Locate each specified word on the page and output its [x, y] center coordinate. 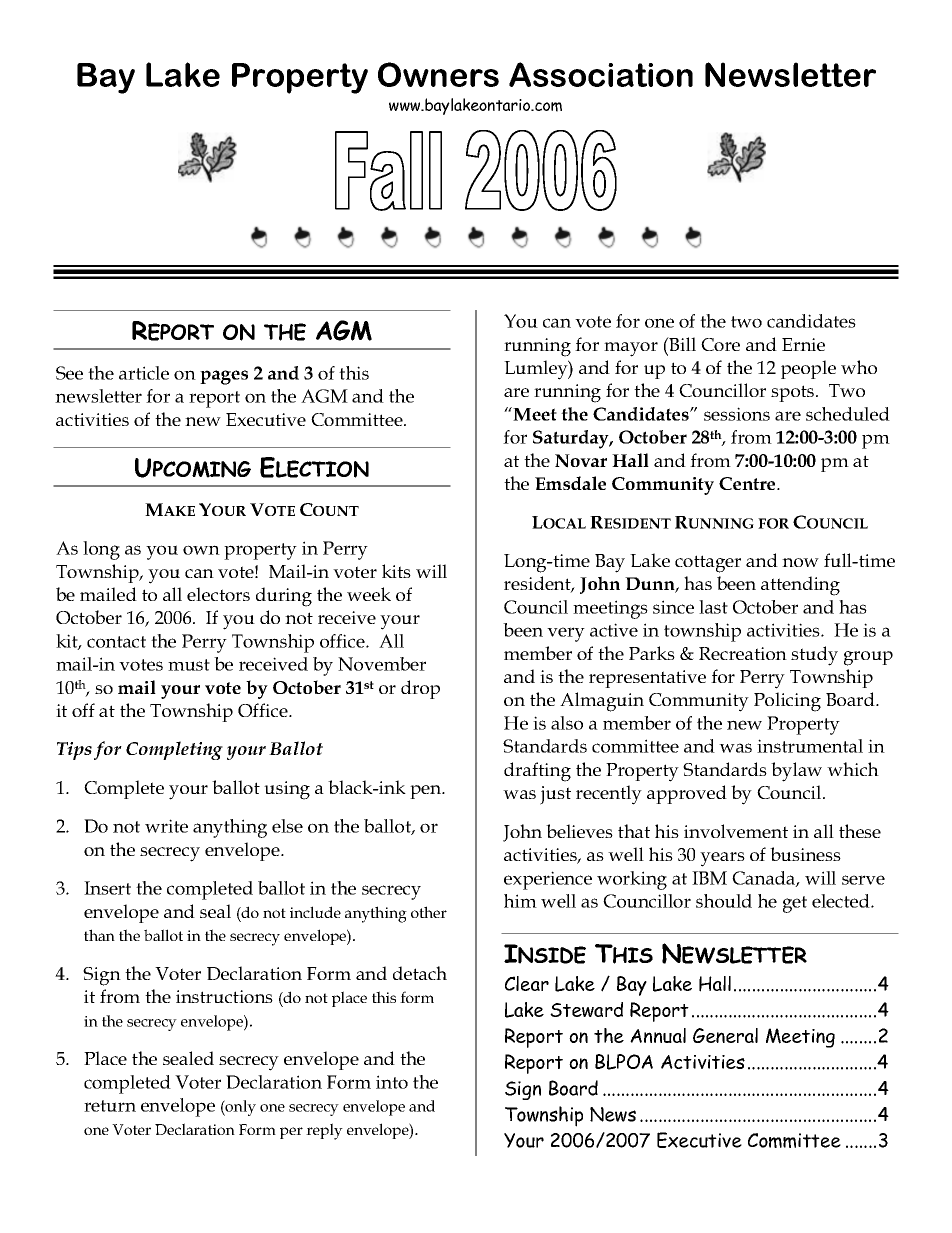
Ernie [803, 344]
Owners [438, 74]
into [392, 1082]
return [110, 1106]
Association [601, 74]
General [725, 1035]
